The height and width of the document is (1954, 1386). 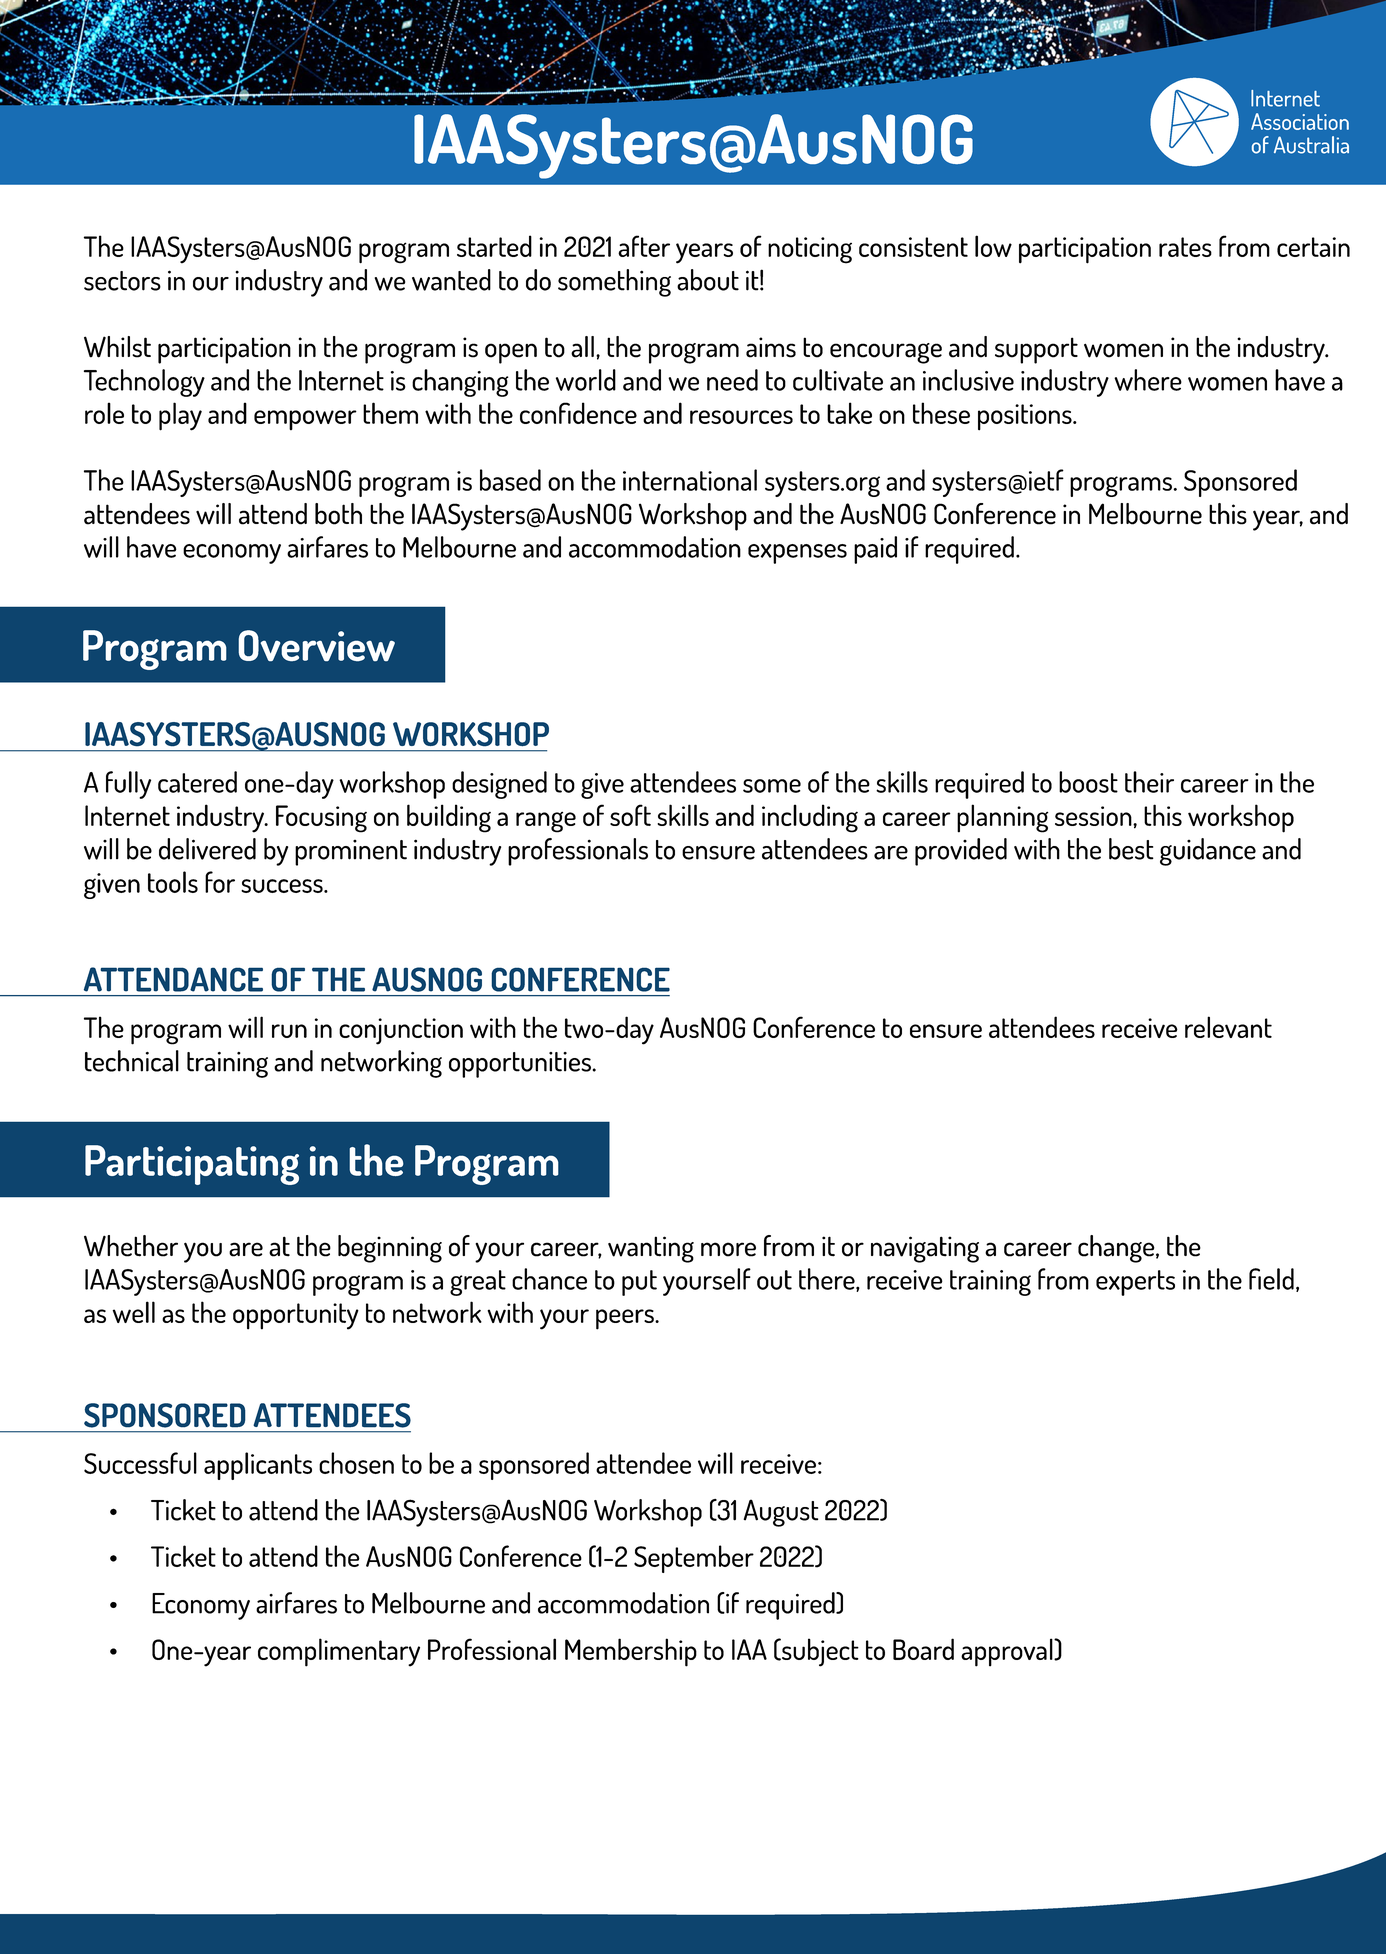 I want to click on sectors, so click(x=122, y=281).
